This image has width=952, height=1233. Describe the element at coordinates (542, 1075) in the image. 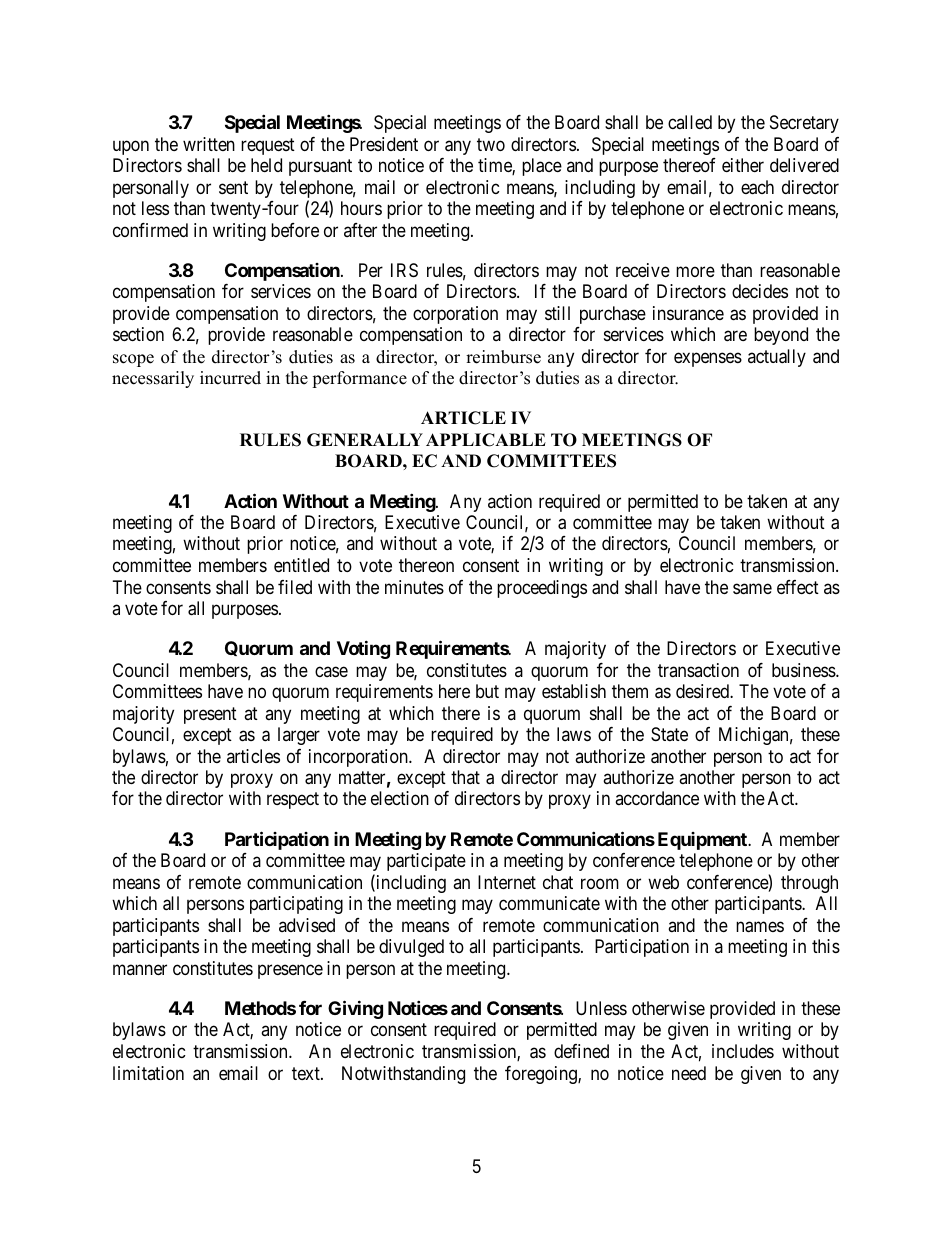

I see `foregoing` at that location.
